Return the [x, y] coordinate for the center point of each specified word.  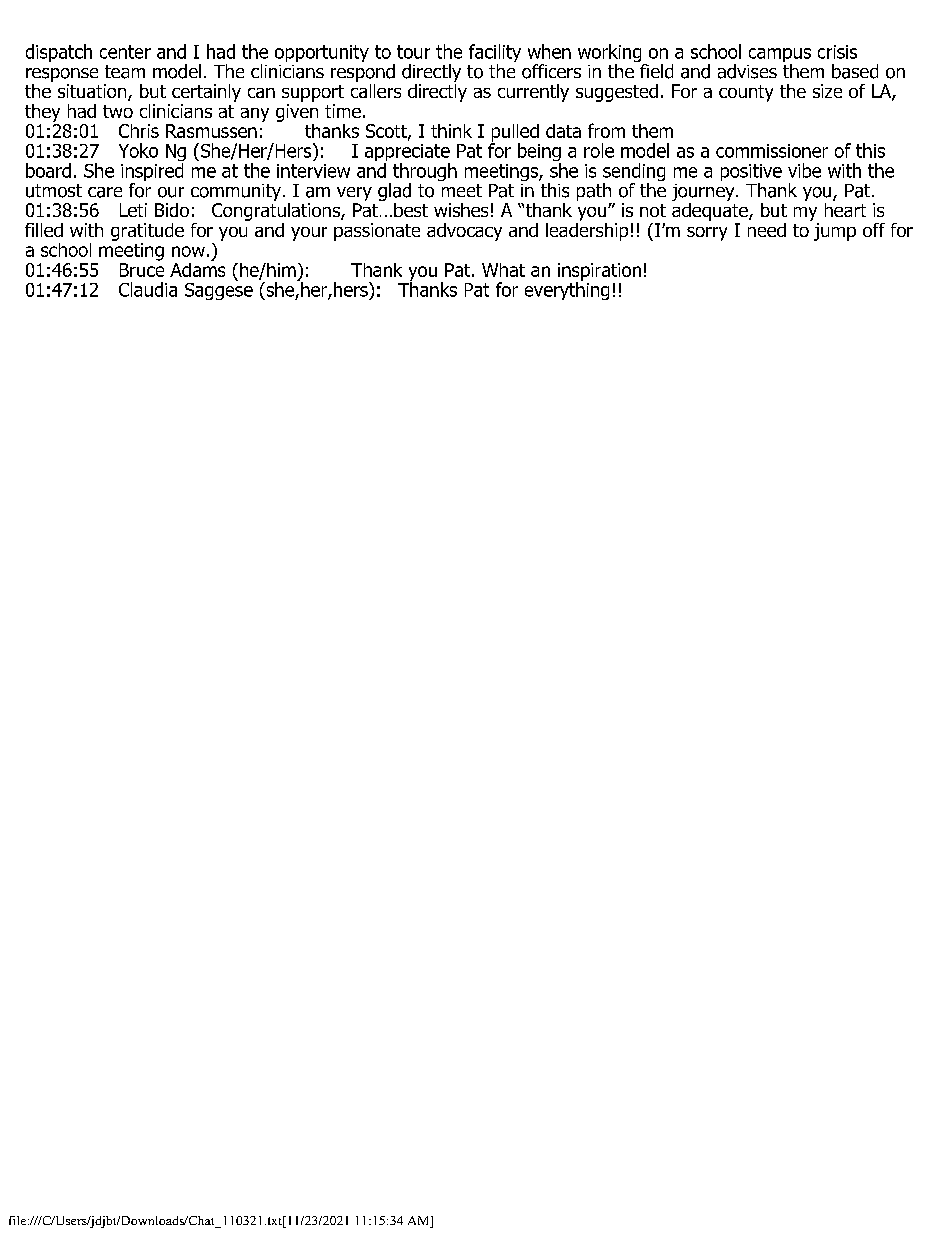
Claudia [148, 289]
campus [780, 56]
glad [394, 193]
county [746, 93]
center [125, 52]
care [105, 192]
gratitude [147, 232]
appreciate [407, 154]
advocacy [464, 232]
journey [704, 194]
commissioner [772, 151]
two [118, 111]
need [767, 230]
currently [533, 93]
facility [495, 54]
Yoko [138, 150]
